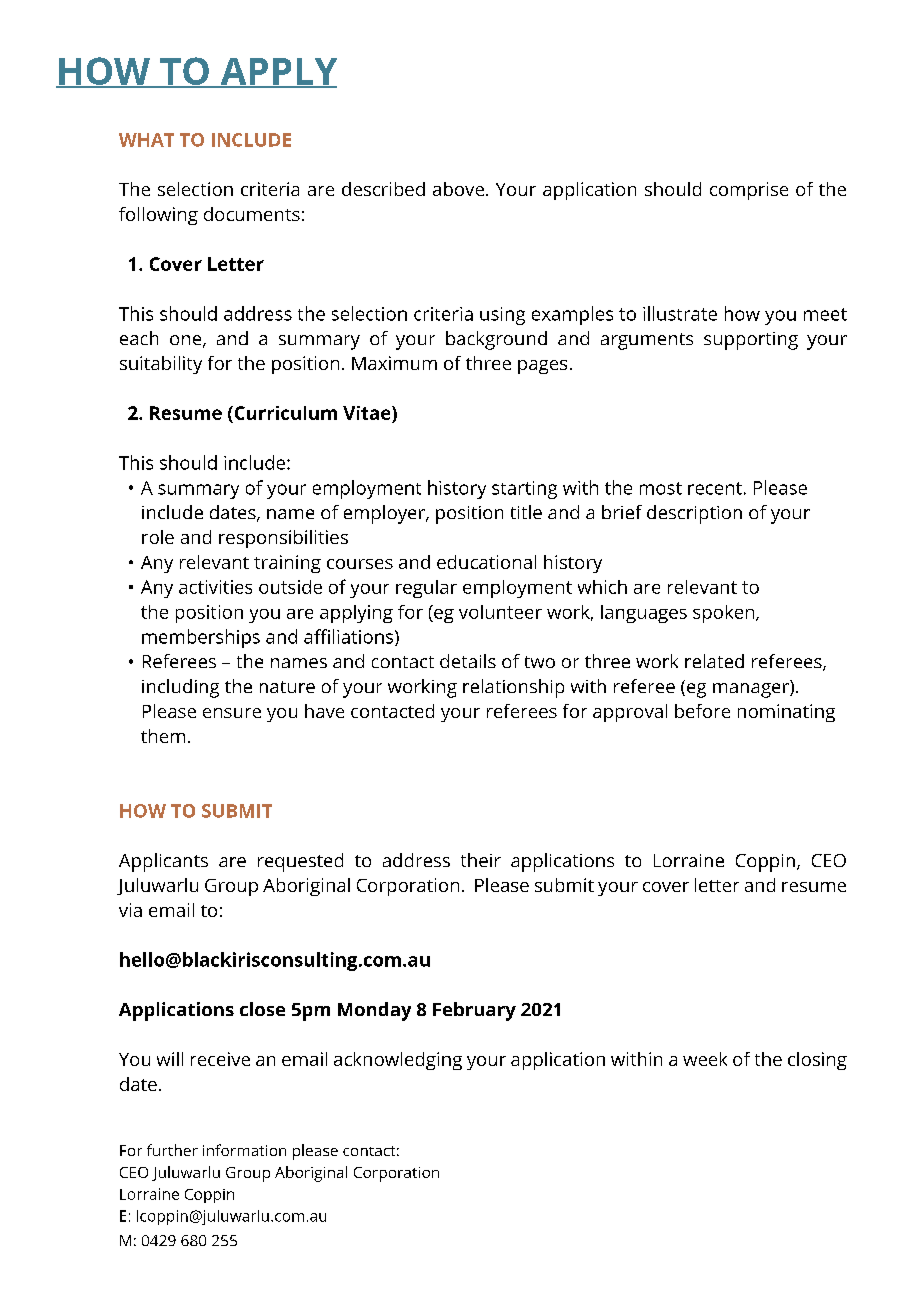 The height and width of the screenshot is (1308, 924). Describe the element at coordinates (201, 638) in the screenshot. I see `memberships` at that location.
